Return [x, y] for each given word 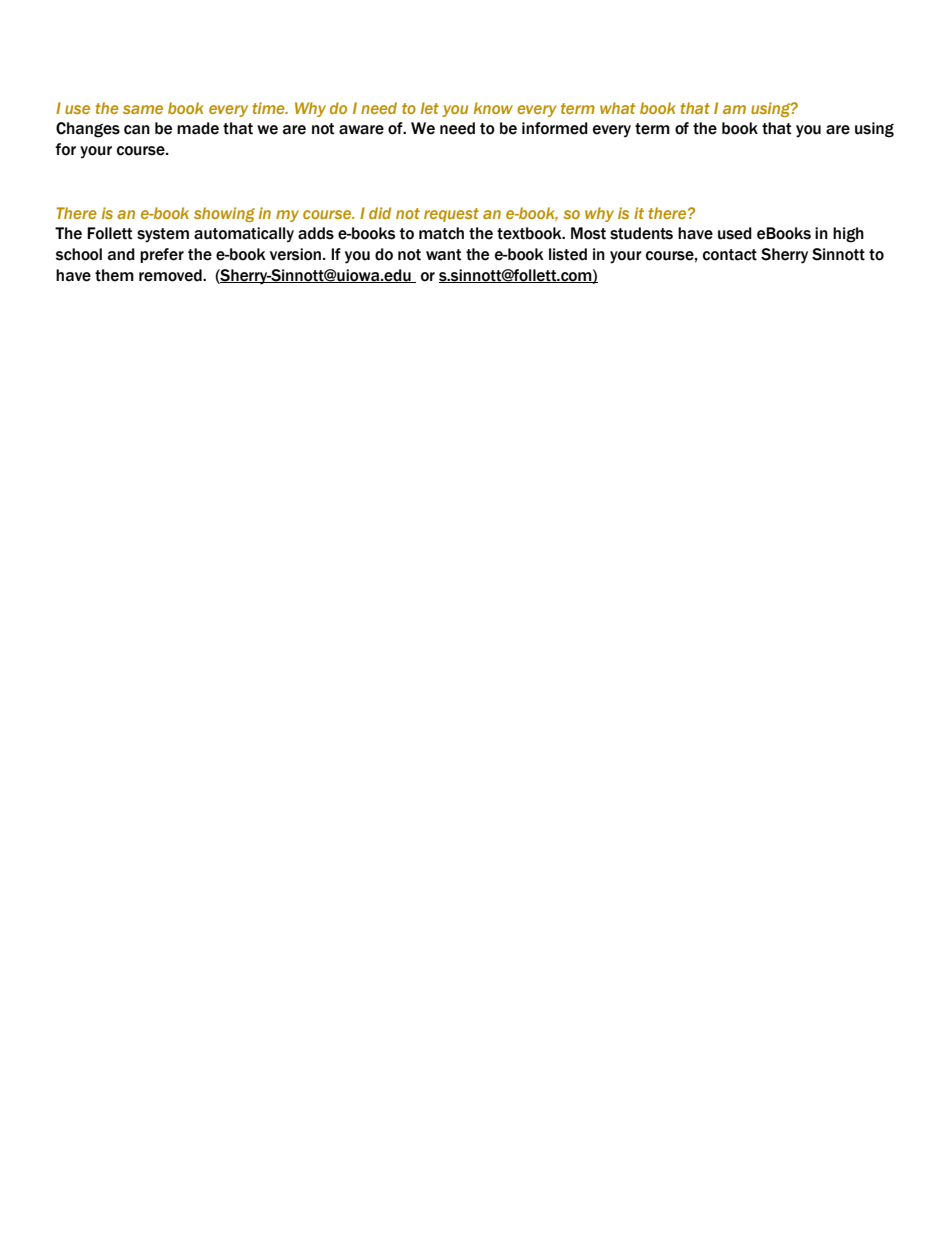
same [143, 109]
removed [171, 275]
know [493, 108]
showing [224, 214]
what [617, 108]
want [444, 255]
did [380, 213]
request [451, 215]
